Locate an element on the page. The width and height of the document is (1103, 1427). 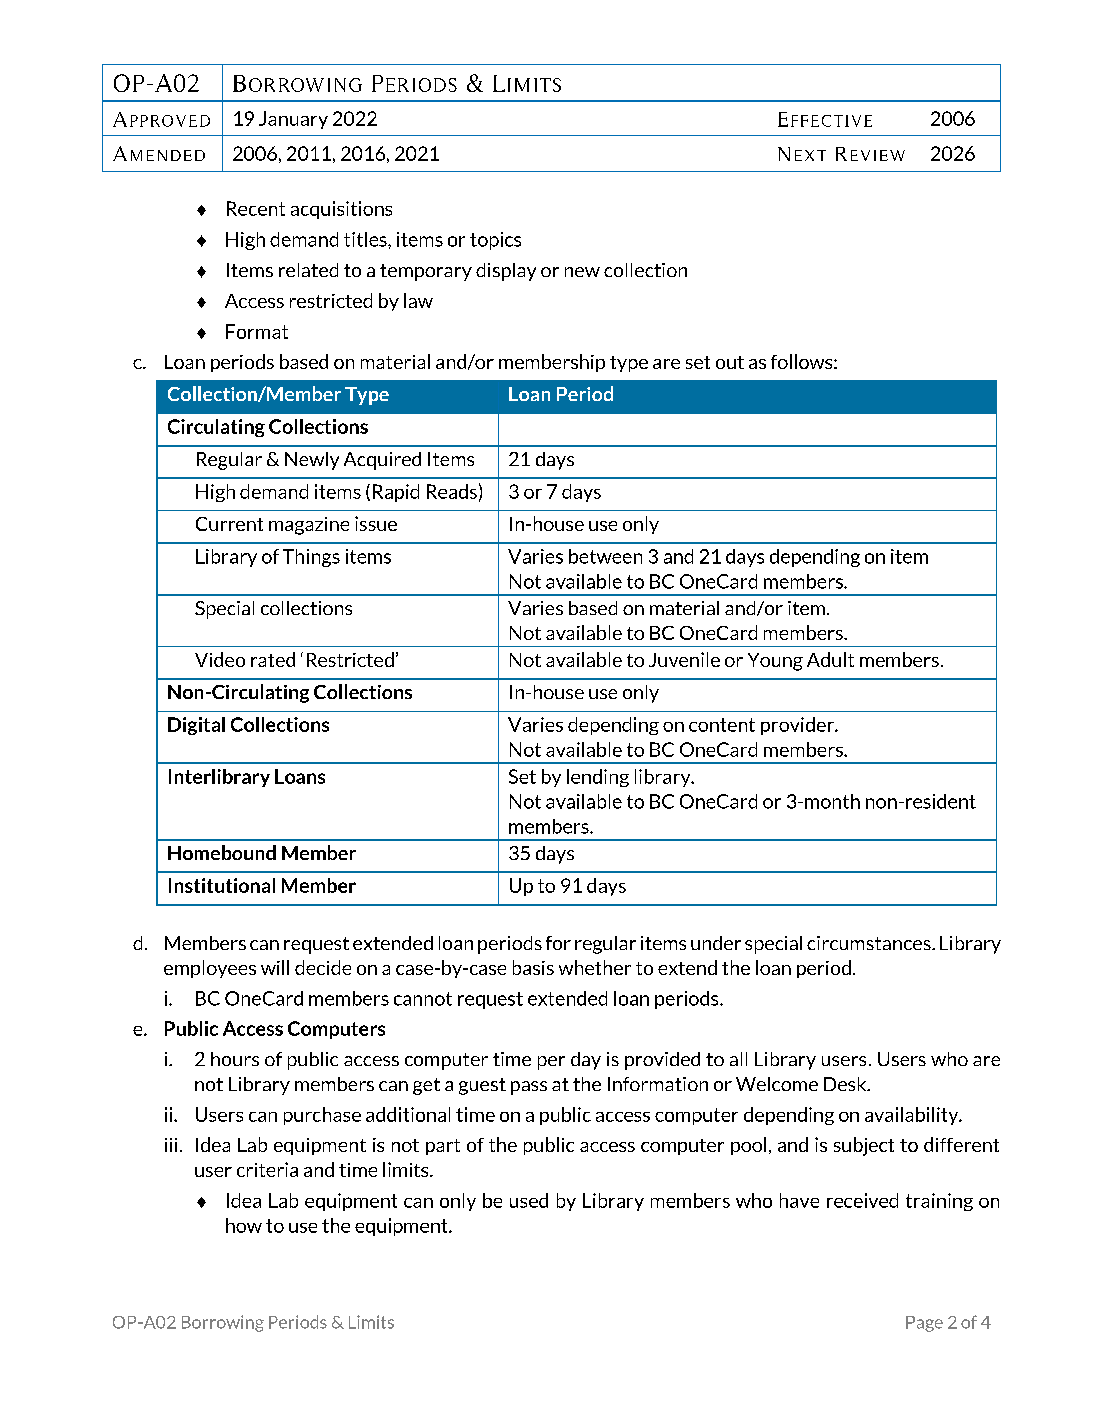
provider is located at coordinates (798, 726).
